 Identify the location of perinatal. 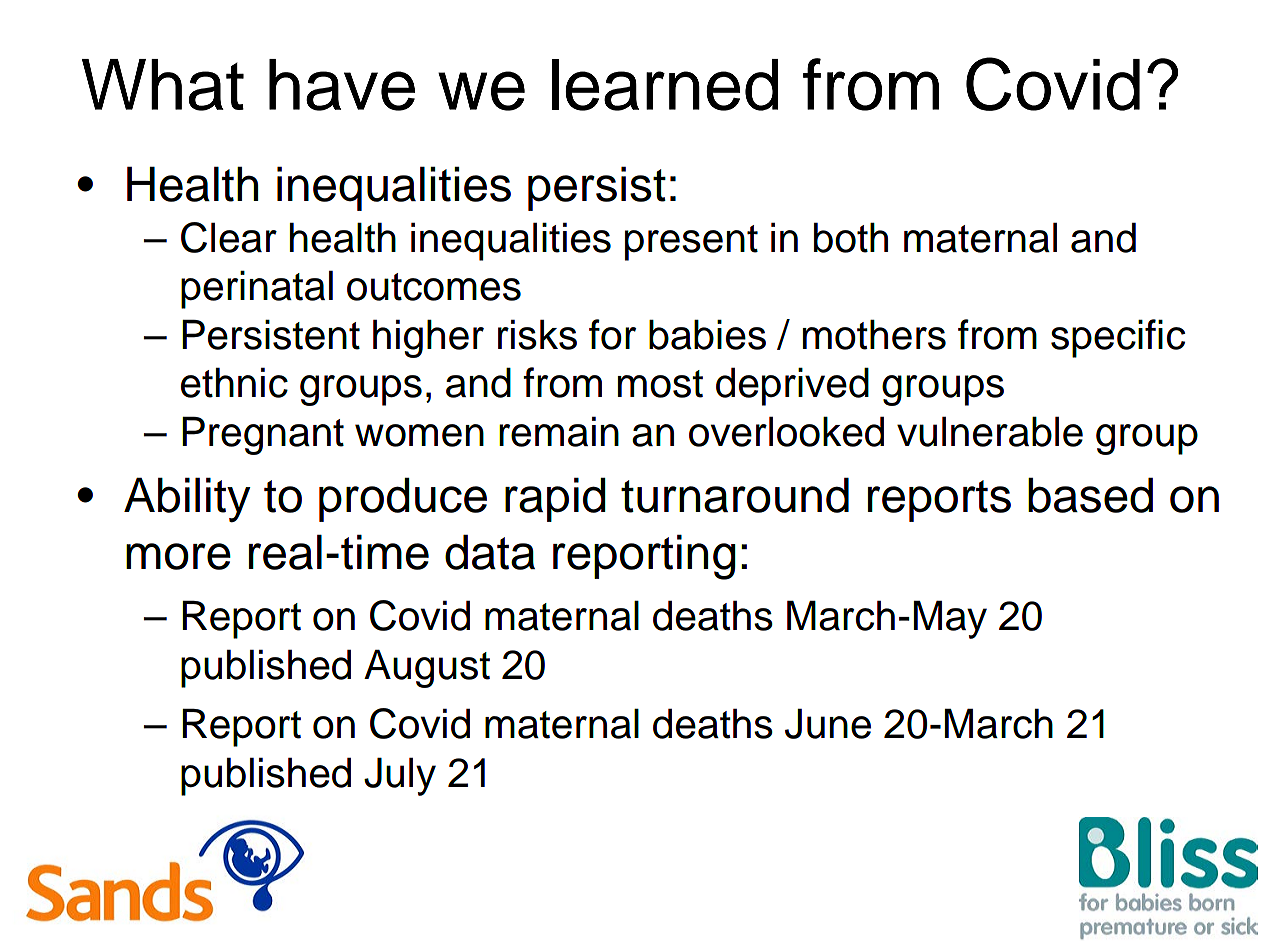
(257, 289).
